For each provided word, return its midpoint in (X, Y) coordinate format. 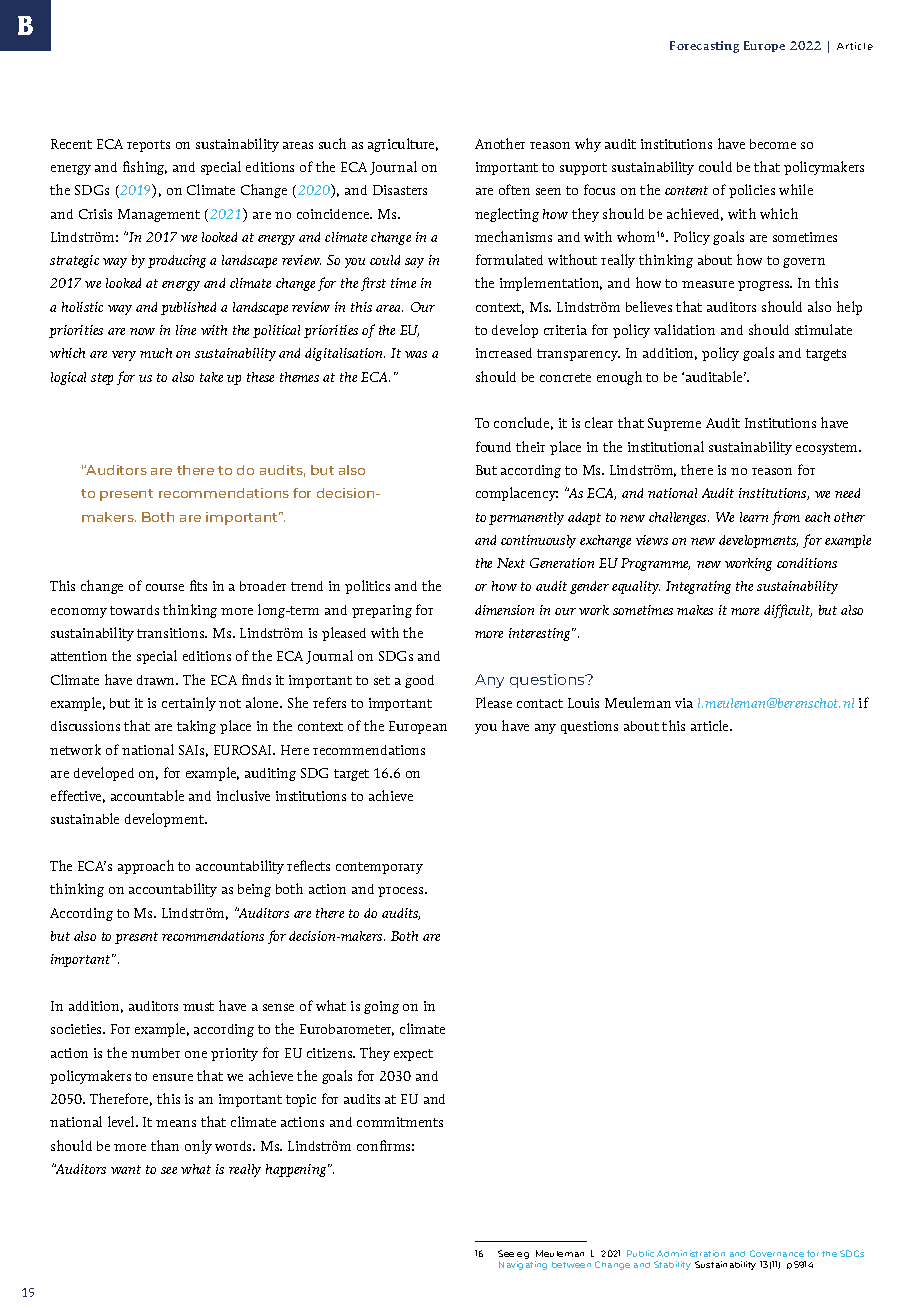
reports (148, 146)
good (419, 681)
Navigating (523, 1265)
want (126, 1169)
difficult (788, 611)
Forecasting (704, 47)
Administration (691, 1253)
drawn (157, 680)
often (514, 189)
